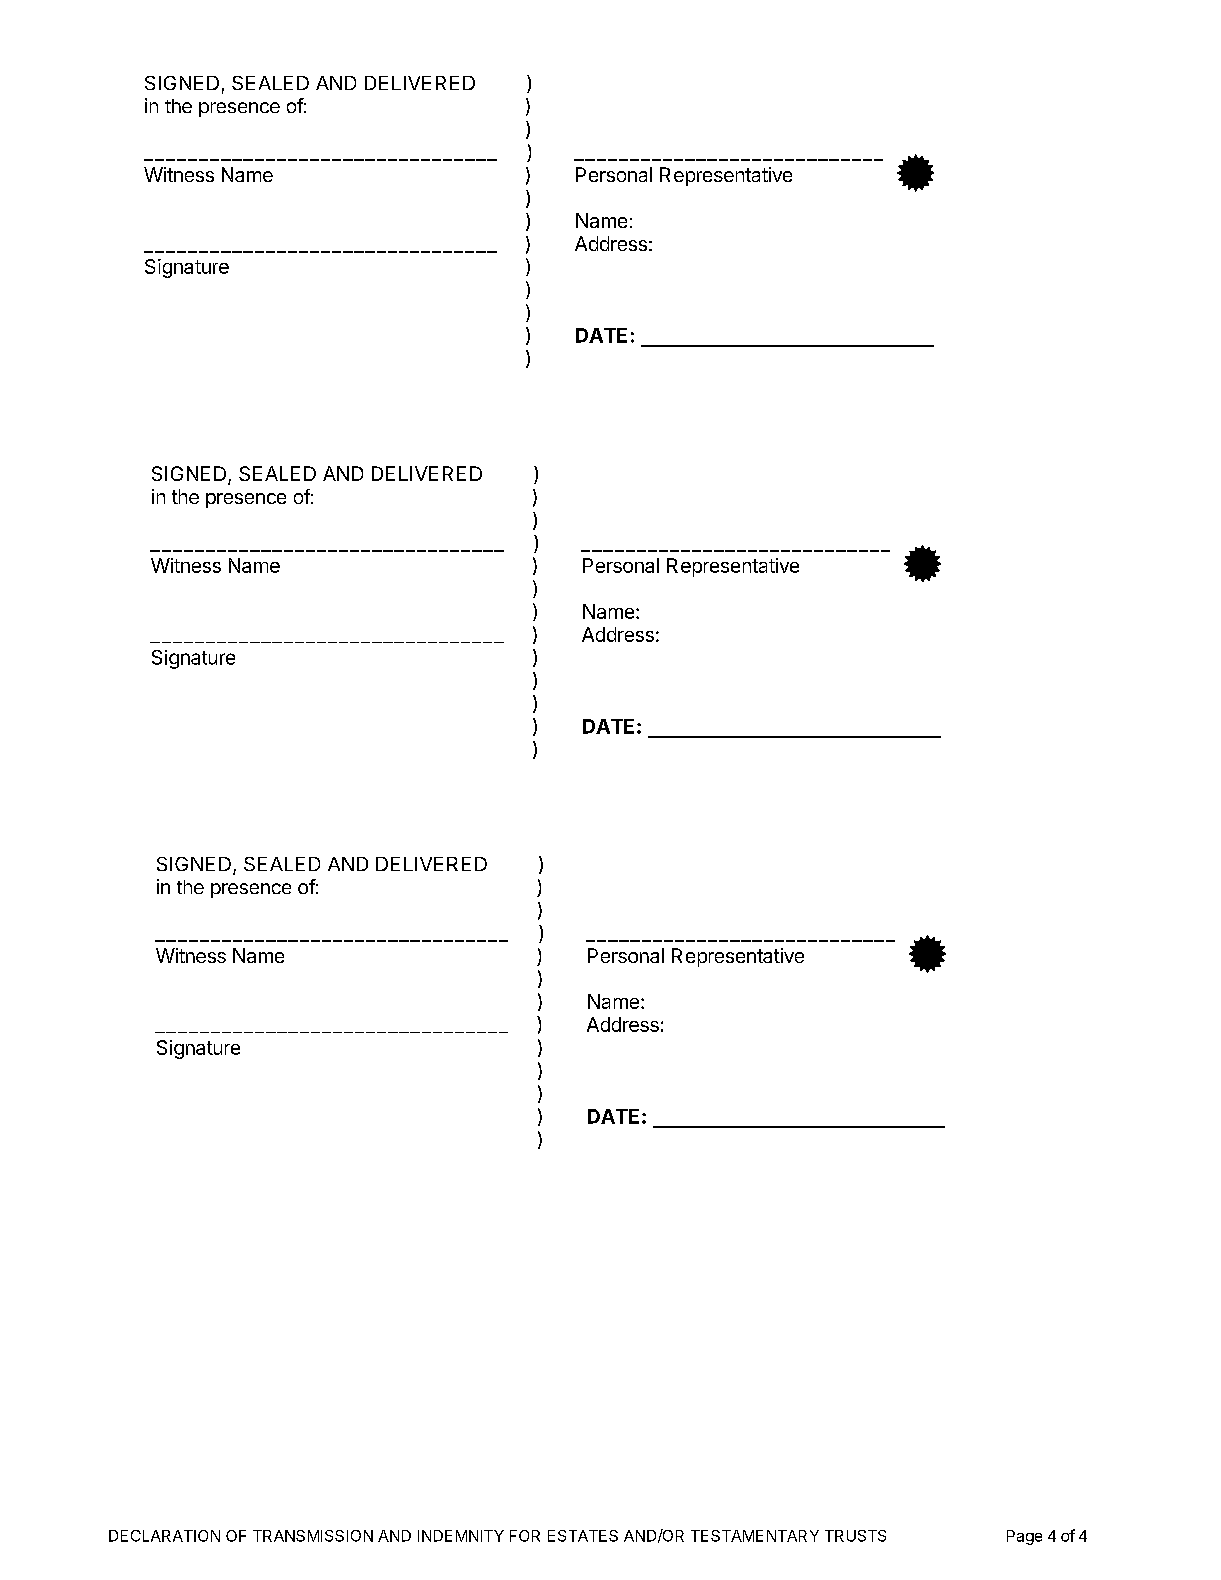 This screenshot has width=1221, height=1580. I want to click on ESTATES, so click(583, 1536).
